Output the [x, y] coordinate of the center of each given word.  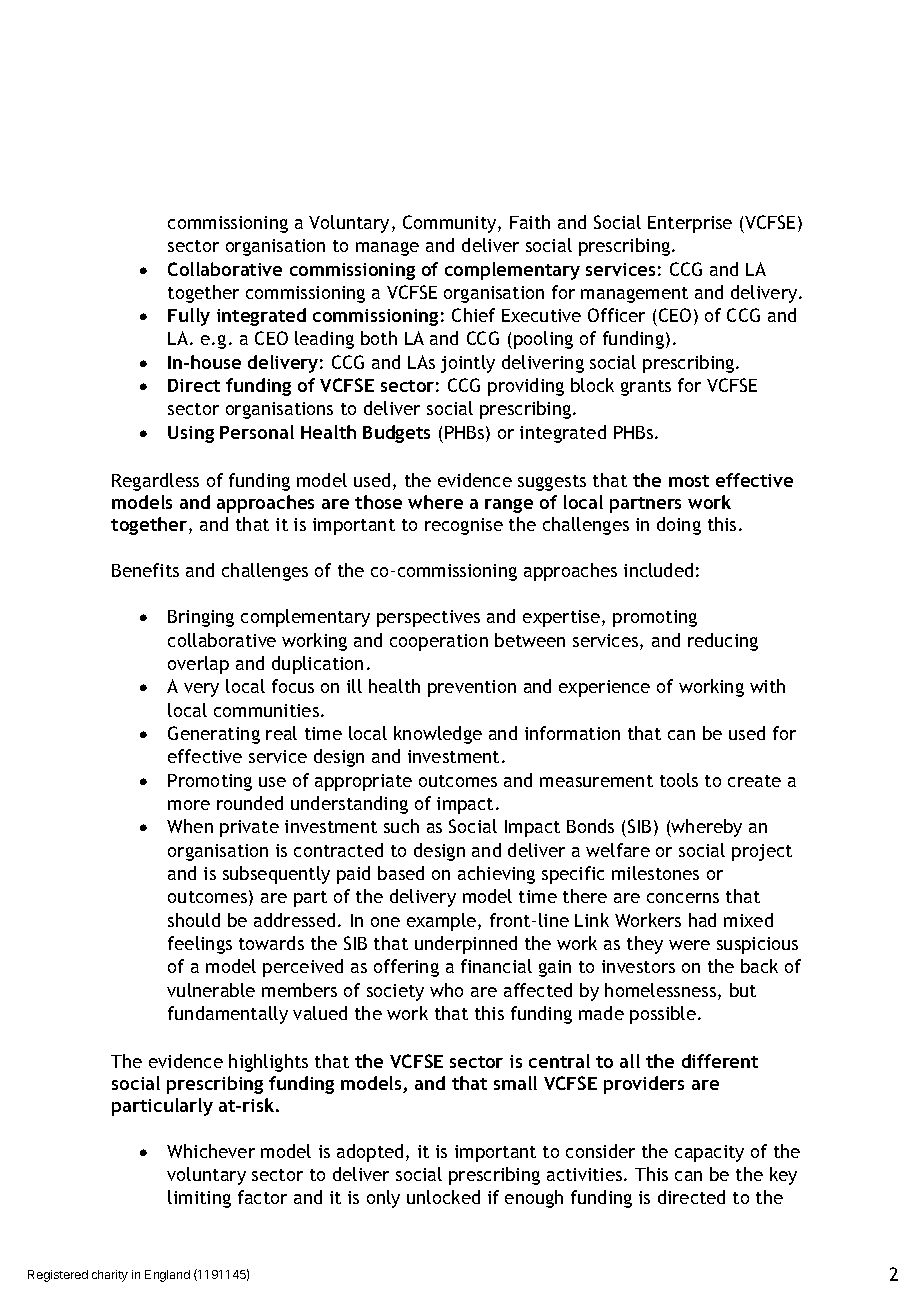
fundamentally [228, 1015]
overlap [198, 665]
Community [451, 224]
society [395, 992]
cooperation [439, 642]
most [689, 481]
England [167, 1276]
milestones [655, 873]
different [720, 1061]
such [401, 826]
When [190, 826]
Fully [189, 317]
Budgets [396, 434]
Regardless [155, 482]
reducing [723, 642]
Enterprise [690, 224]
